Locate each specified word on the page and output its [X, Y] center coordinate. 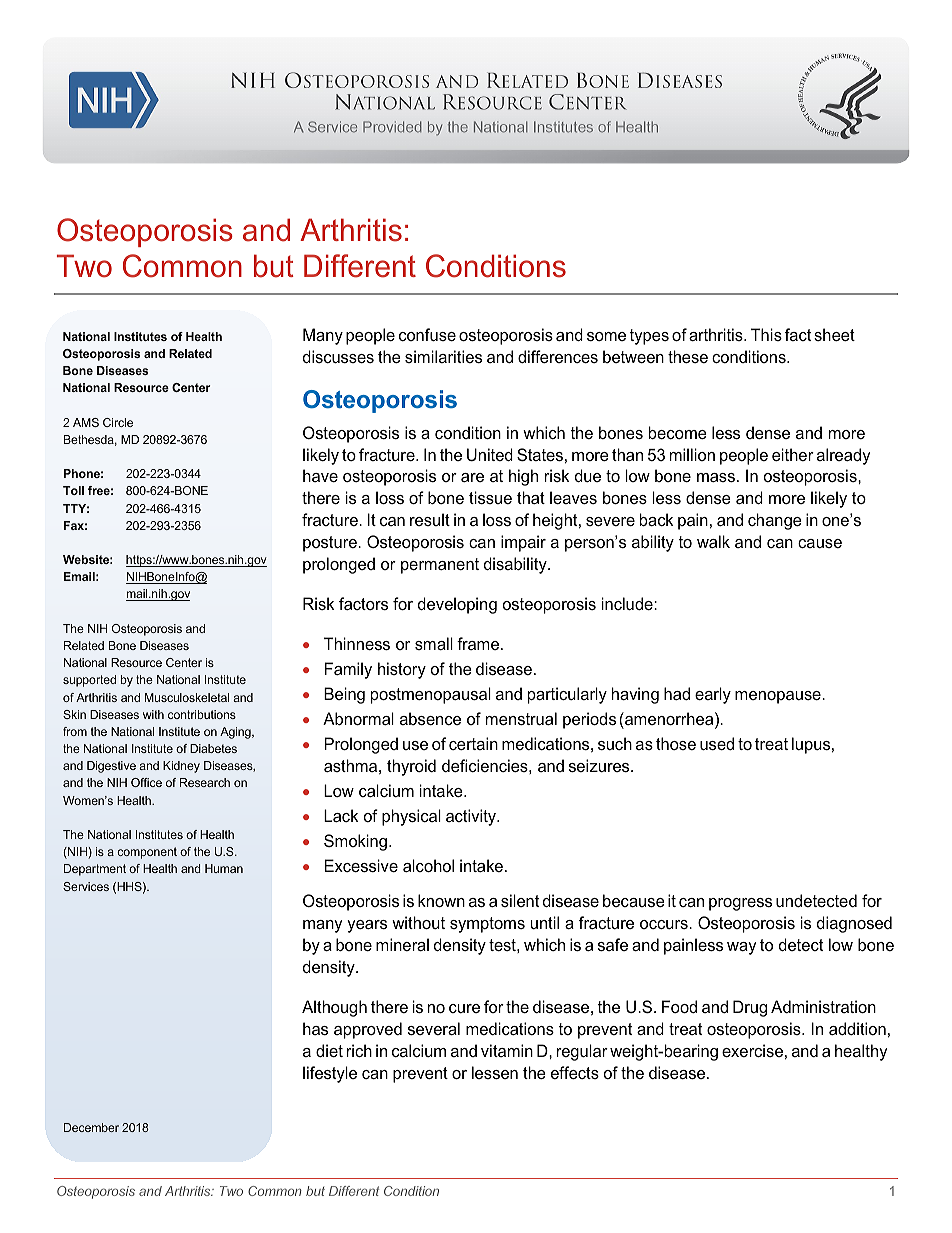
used [717, 743]
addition [857, 1028]
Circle [118, 422]
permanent [440, 566]
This [766, 334]
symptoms [487, 925]
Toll [73, 490]
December [91, 1127]
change [775, 521]
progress [740, 904]
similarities [443, 356]
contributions [202, 714]
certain [473, 743]
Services [86, 886]
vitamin [507, 1050]
